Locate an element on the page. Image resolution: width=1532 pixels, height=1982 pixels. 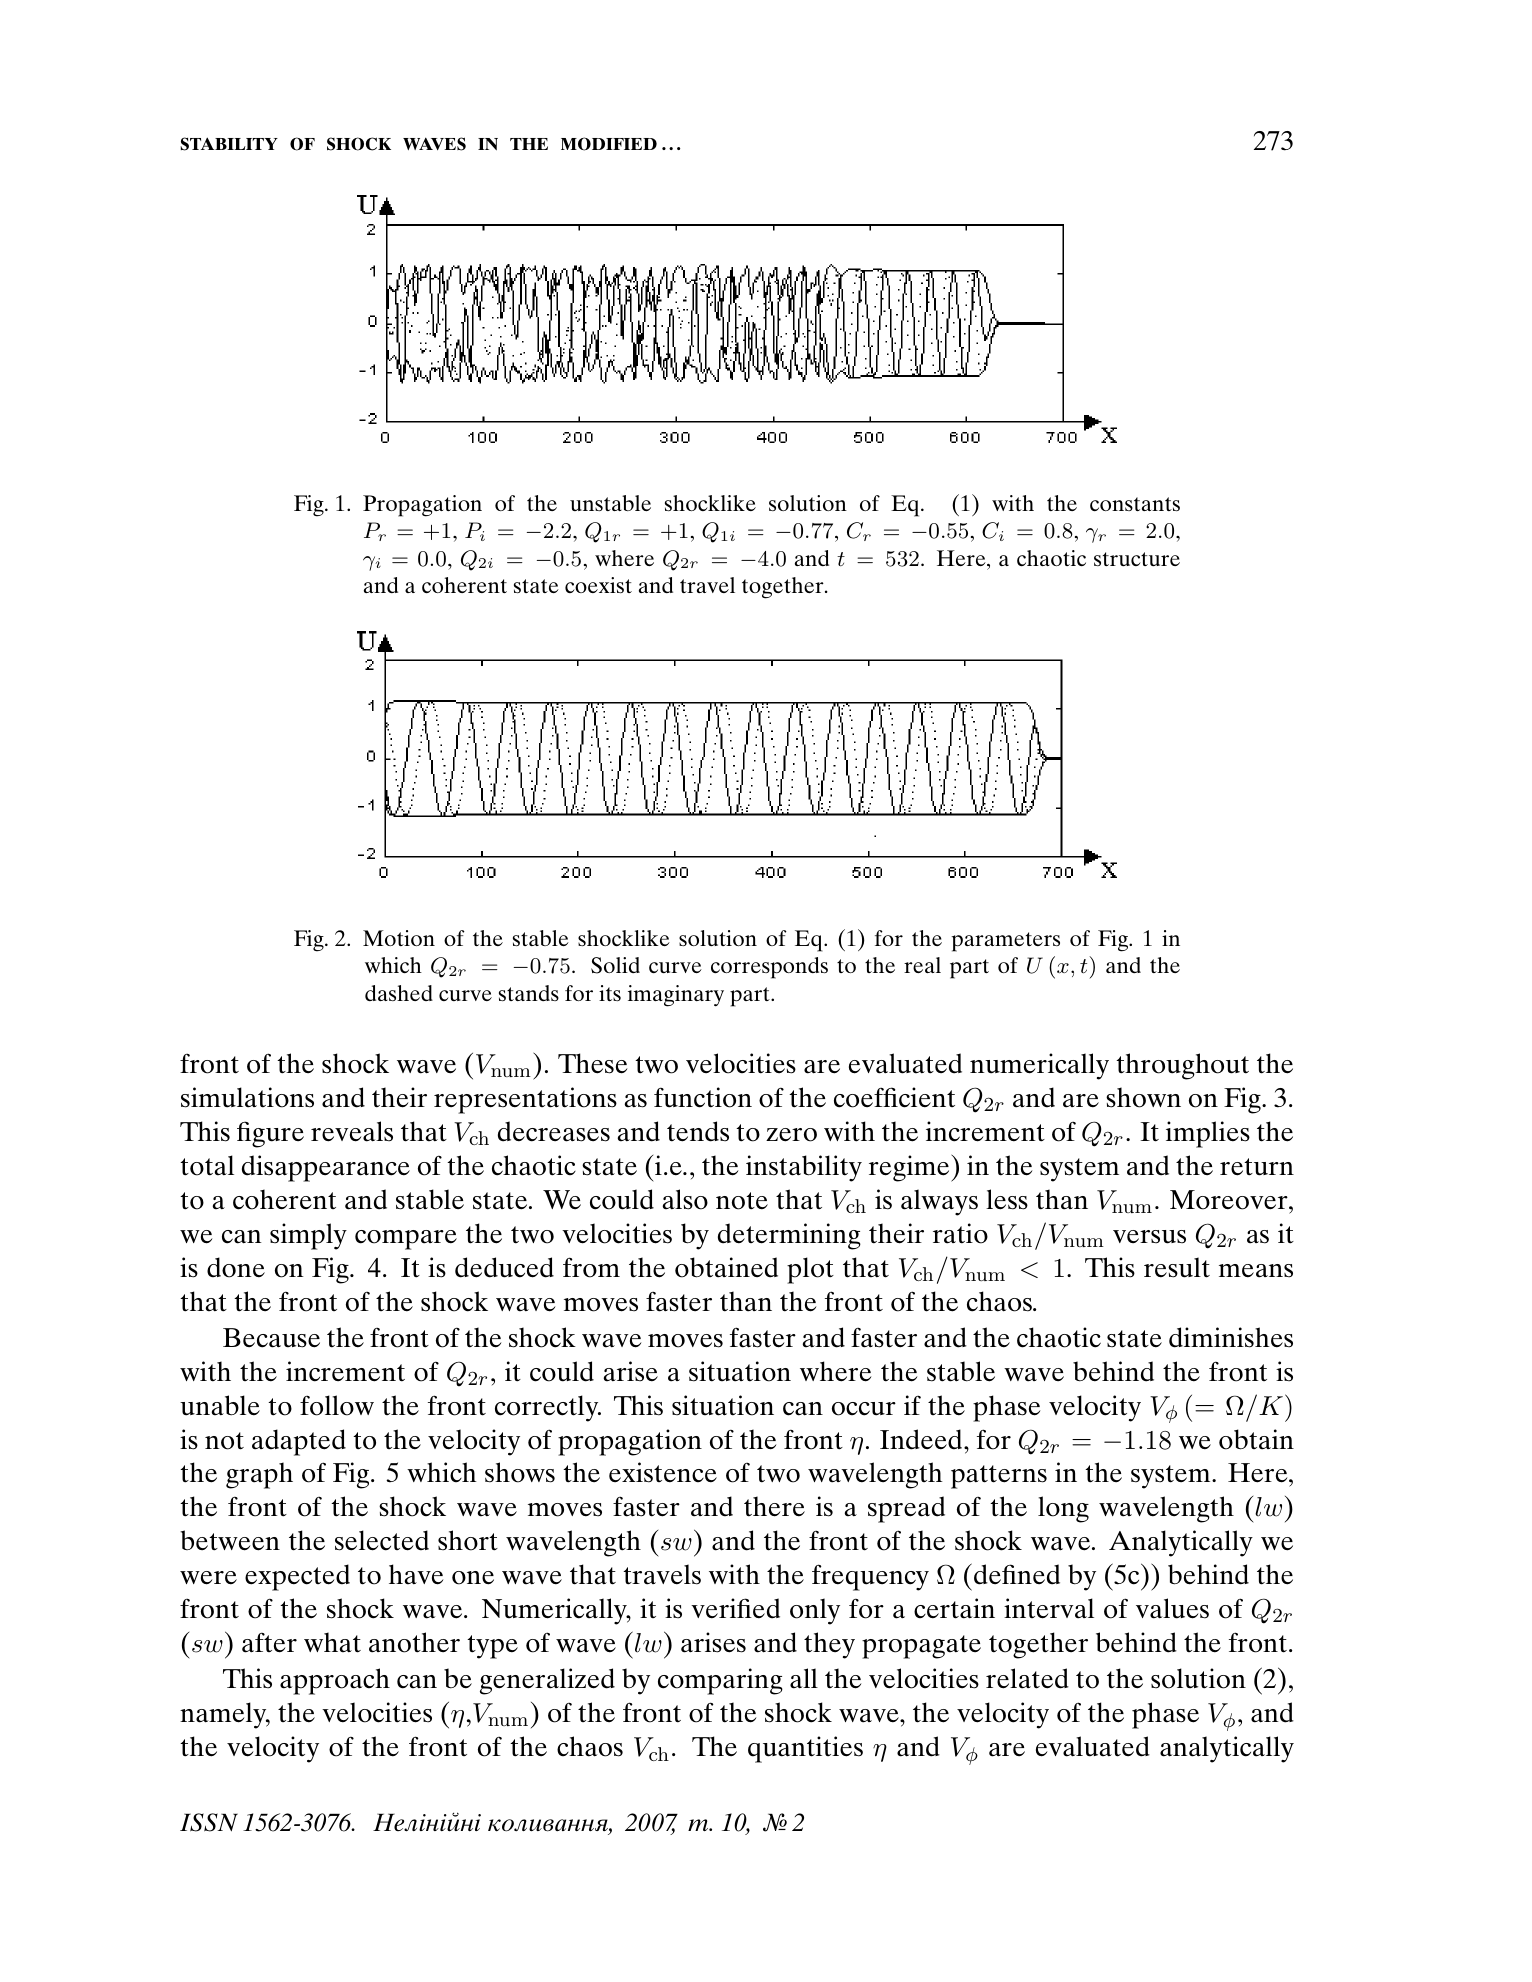
coexist is located at coordinates (598, 585).
